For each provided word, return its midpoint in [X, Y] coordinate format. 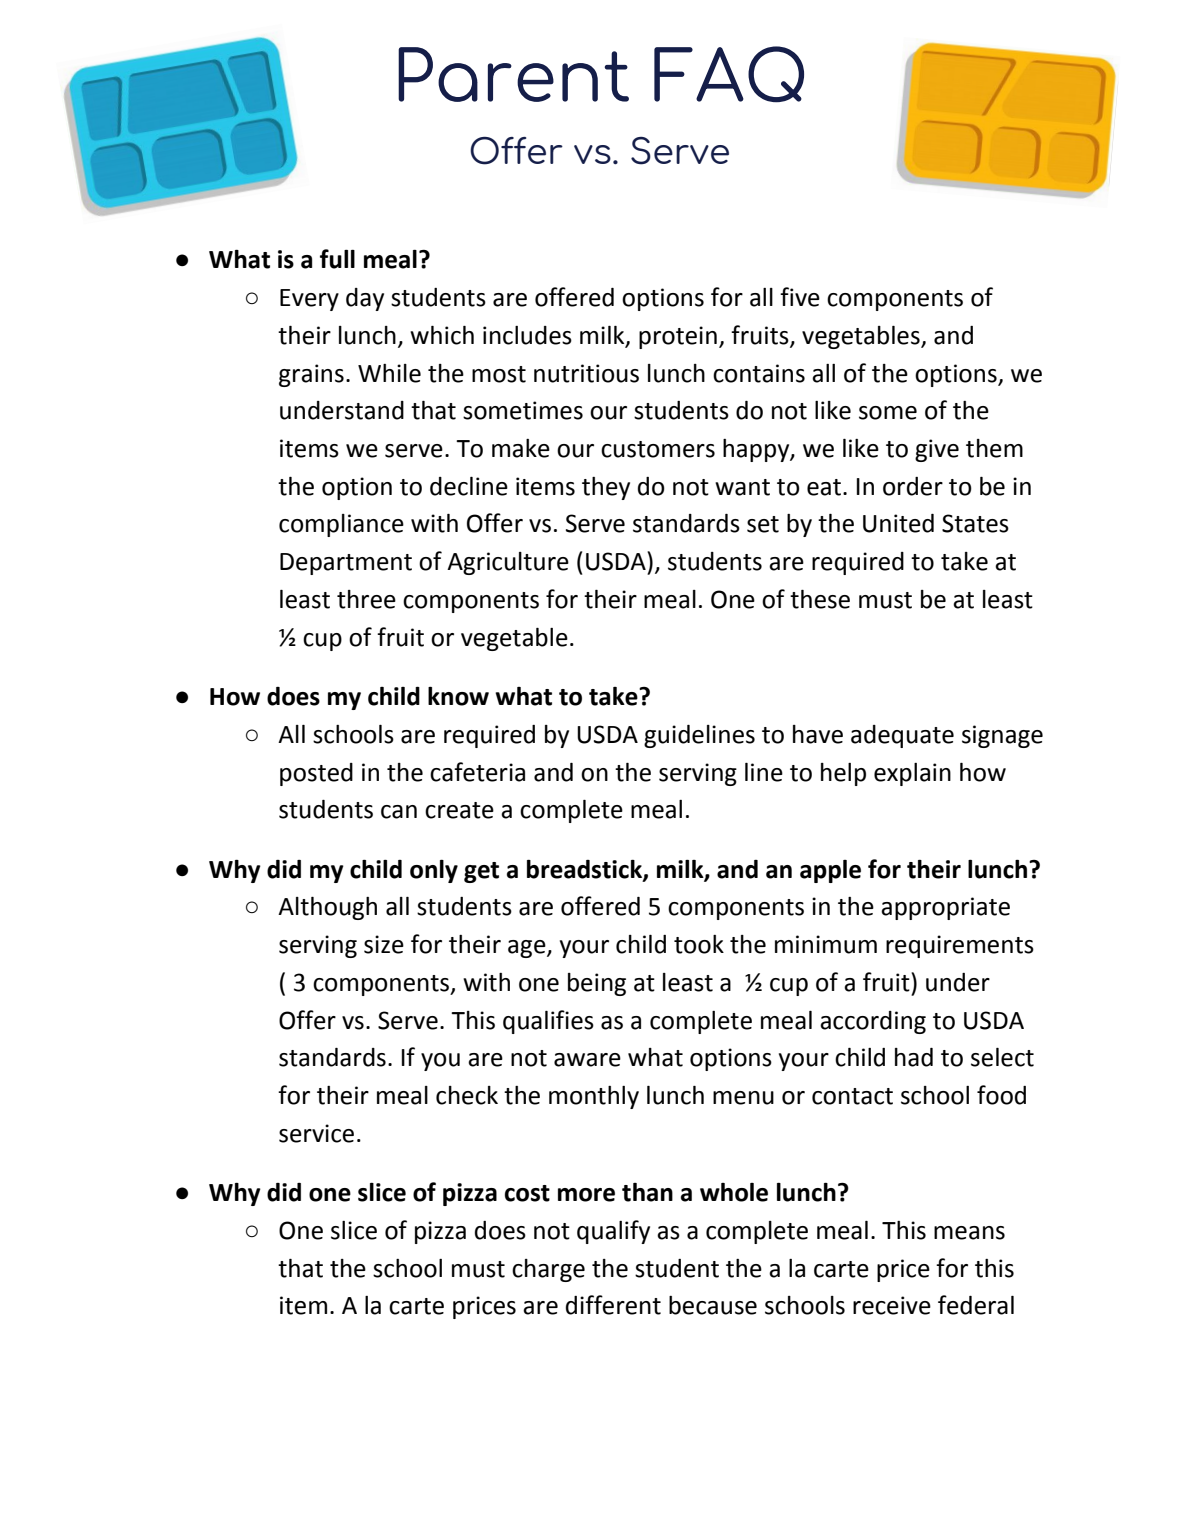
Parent [513, 74]
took [699, 944]
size [384, 944]
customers [658, 449]
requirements [960, 946]
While [389, 373]
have [818, 734]
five [800, 297]
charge [548, 1270]
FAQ [729, 74]
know [458, 696]
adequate [902, 736]
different [613, 1305]
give [937, 450]
